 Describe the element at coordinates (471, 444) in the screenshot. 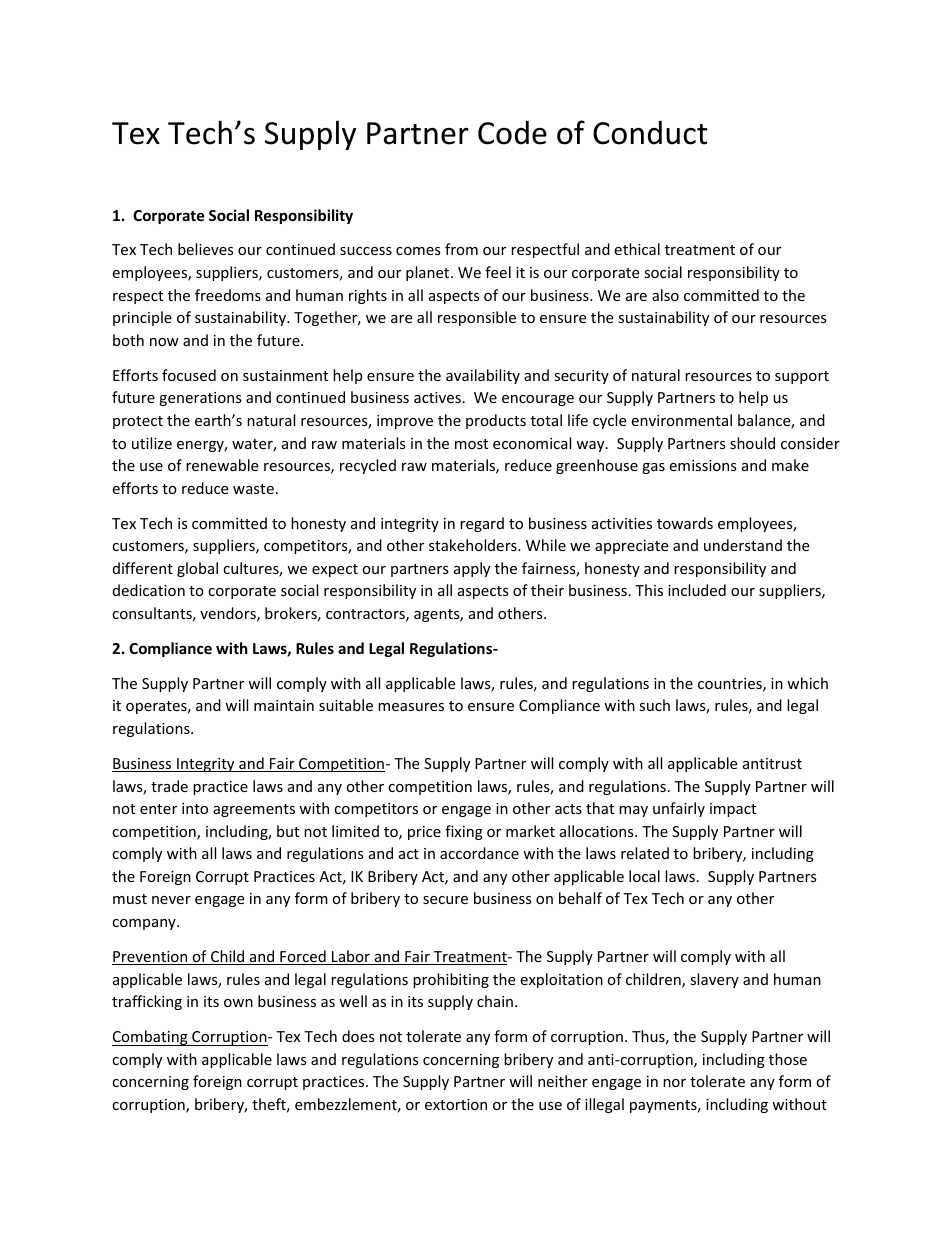

I see `most` at that location.
